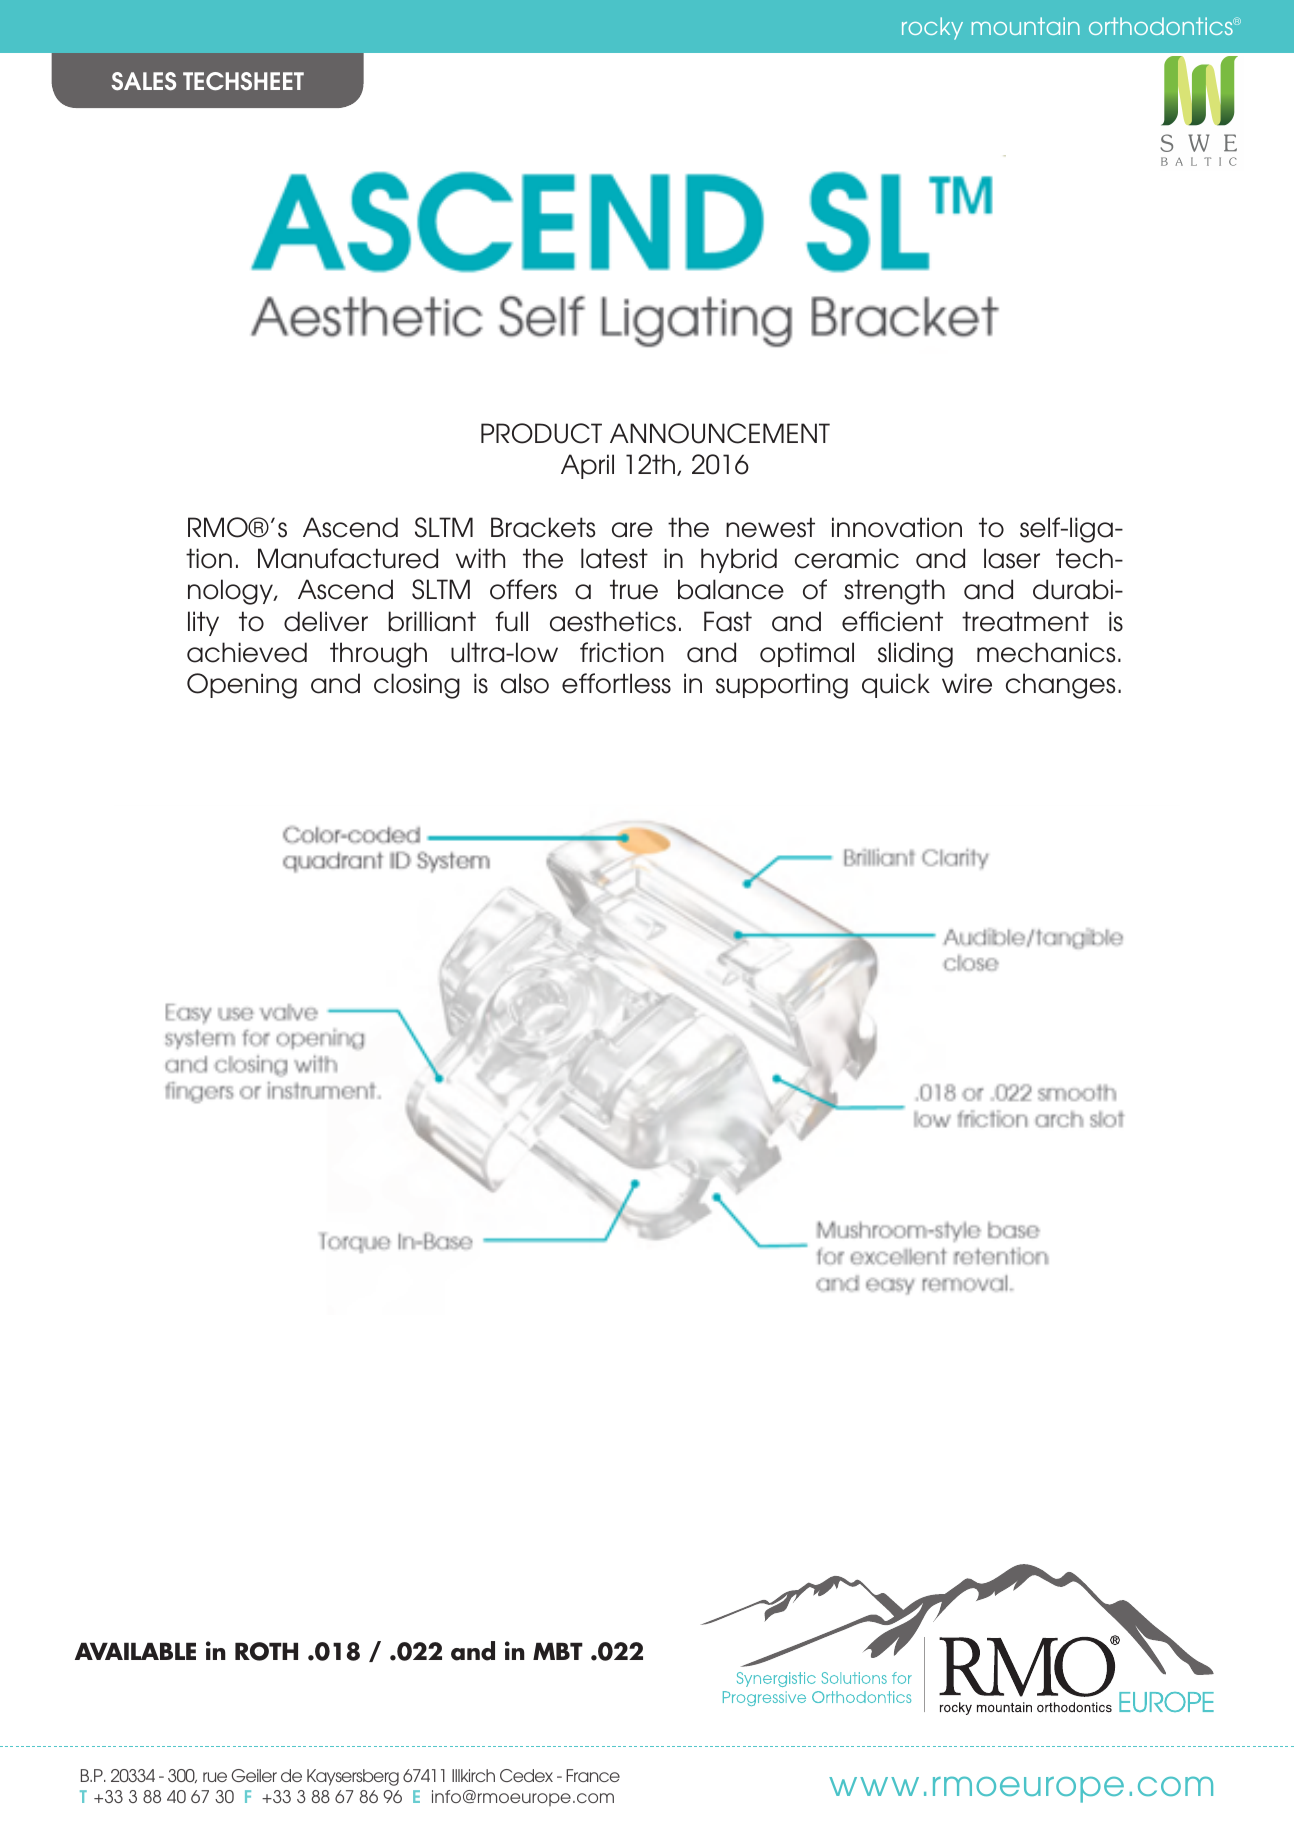  I want to click on MBT, so click(558, 1651).
